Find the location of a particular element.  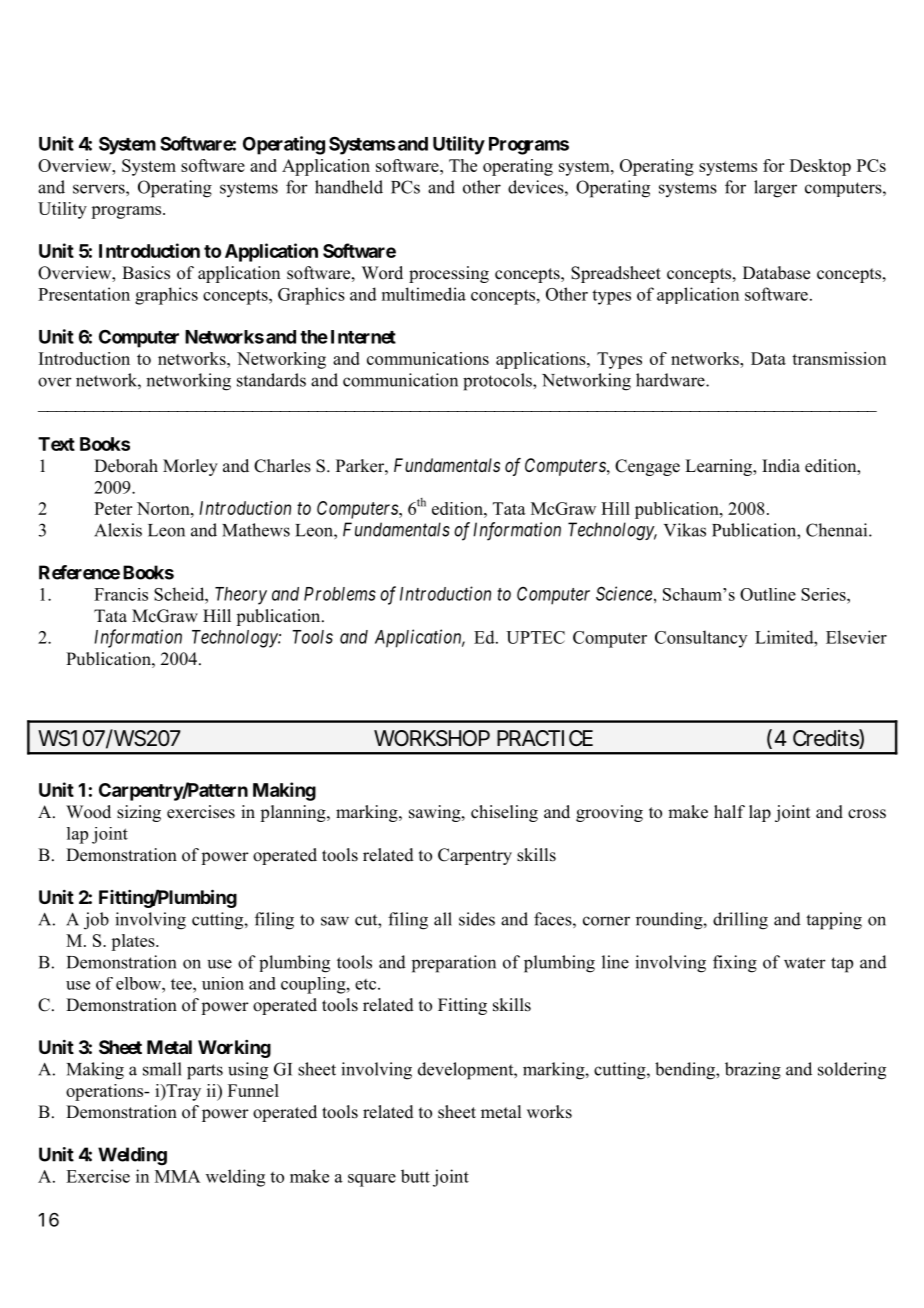

Peter is located at coordinates (113, 508).
